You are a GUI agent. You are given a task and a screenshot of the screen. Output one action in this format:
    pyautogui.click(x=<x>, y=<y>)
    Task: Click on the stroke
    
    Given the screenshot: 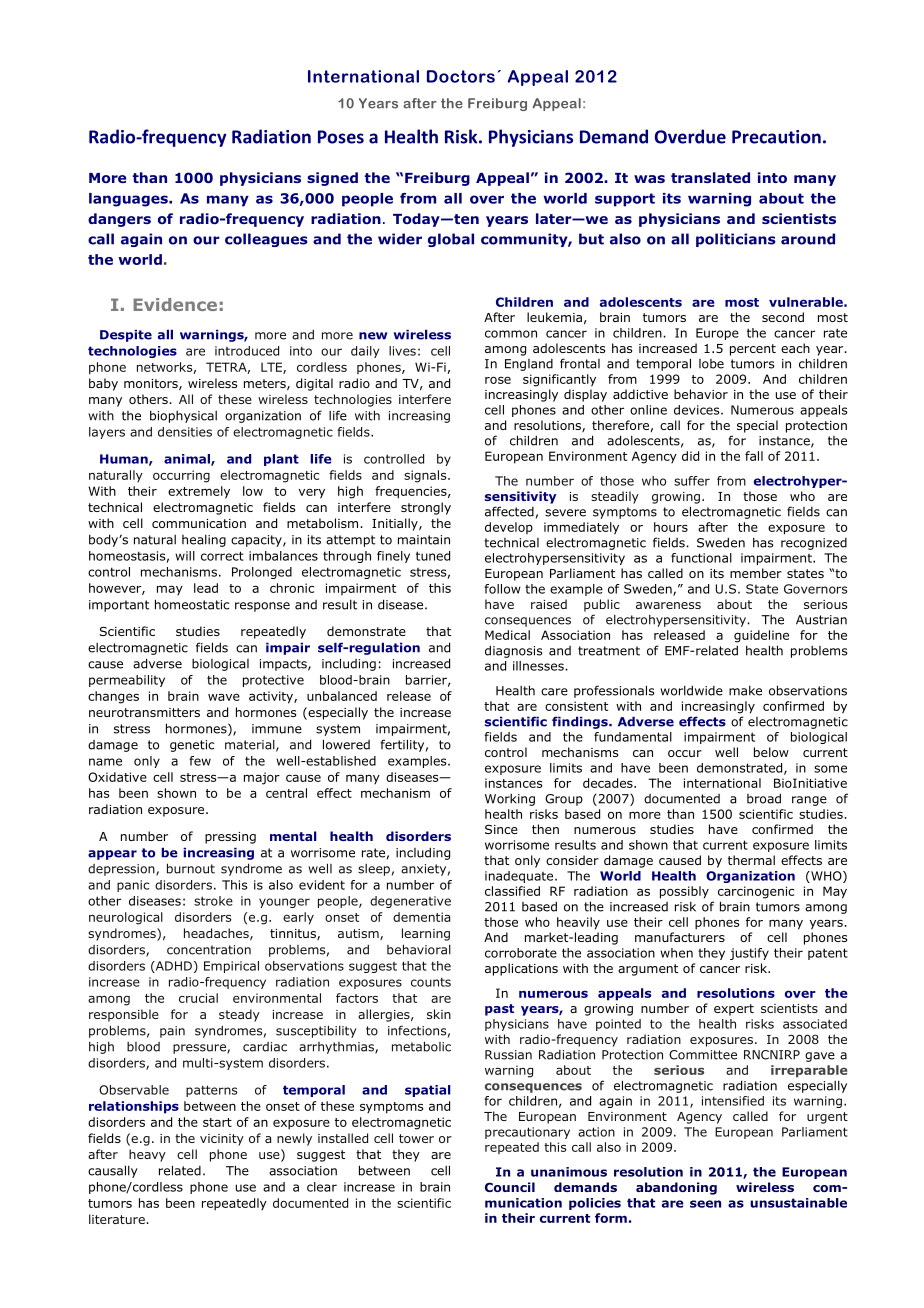 What is the action you would take?
    pyautogui.click(x=213, y=901)
